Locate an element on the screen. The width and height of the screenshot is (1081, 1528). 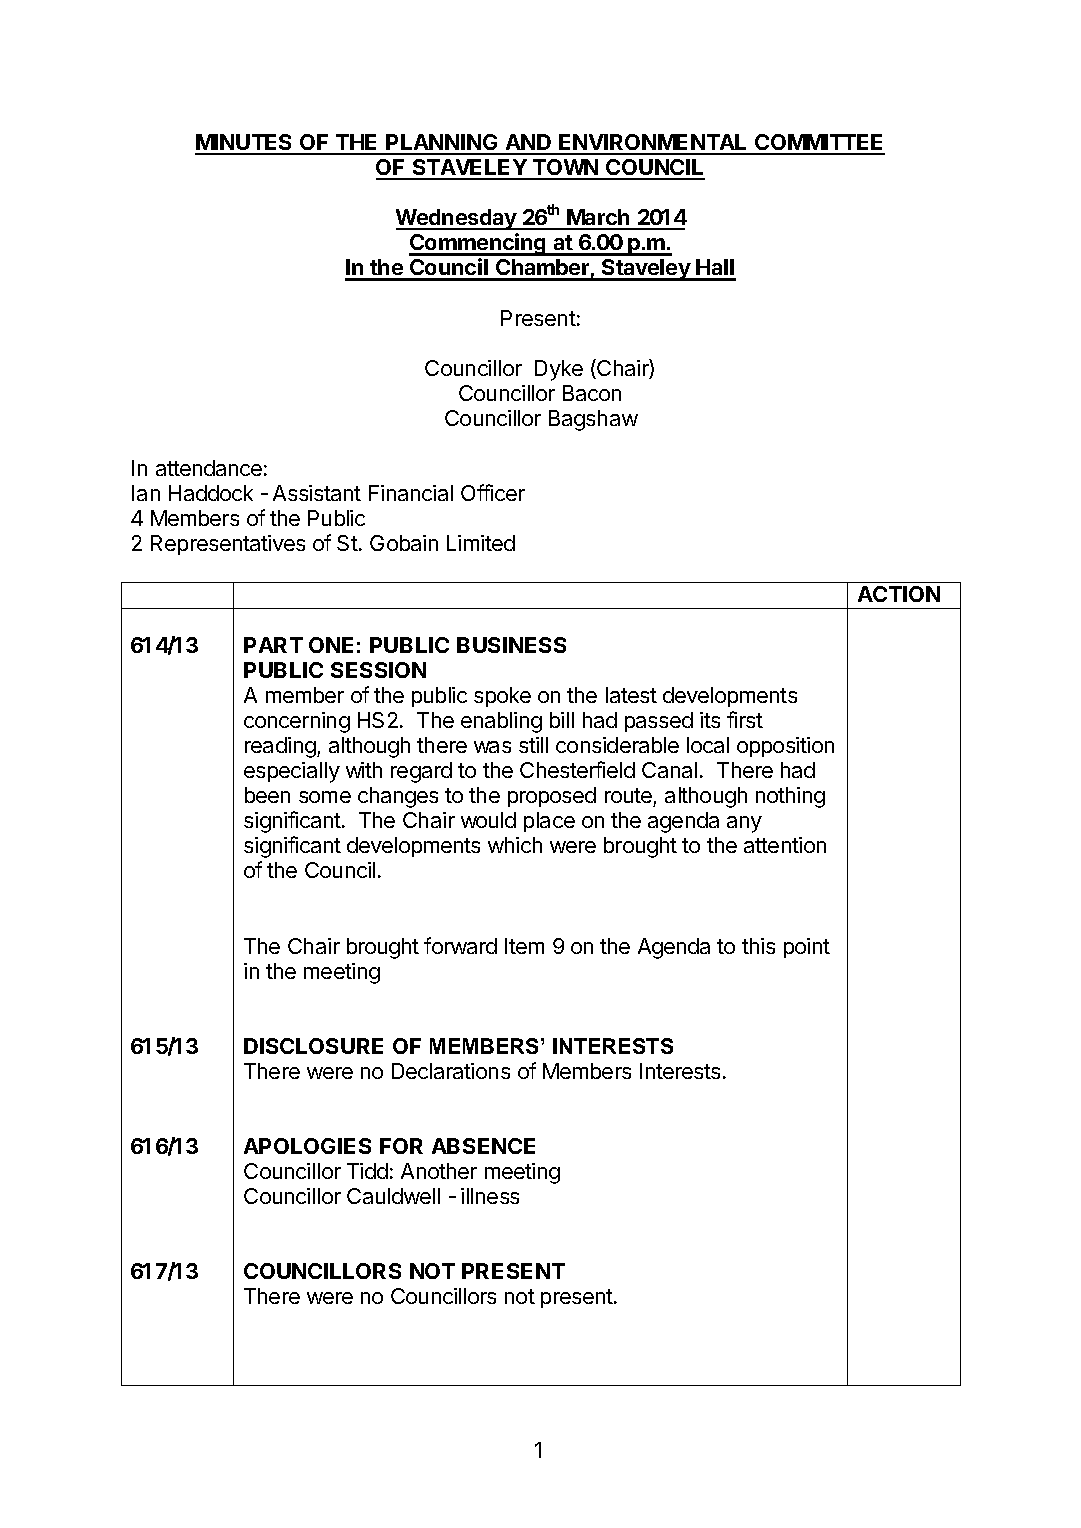
MINUTES is located at coordinates (245, 144).
